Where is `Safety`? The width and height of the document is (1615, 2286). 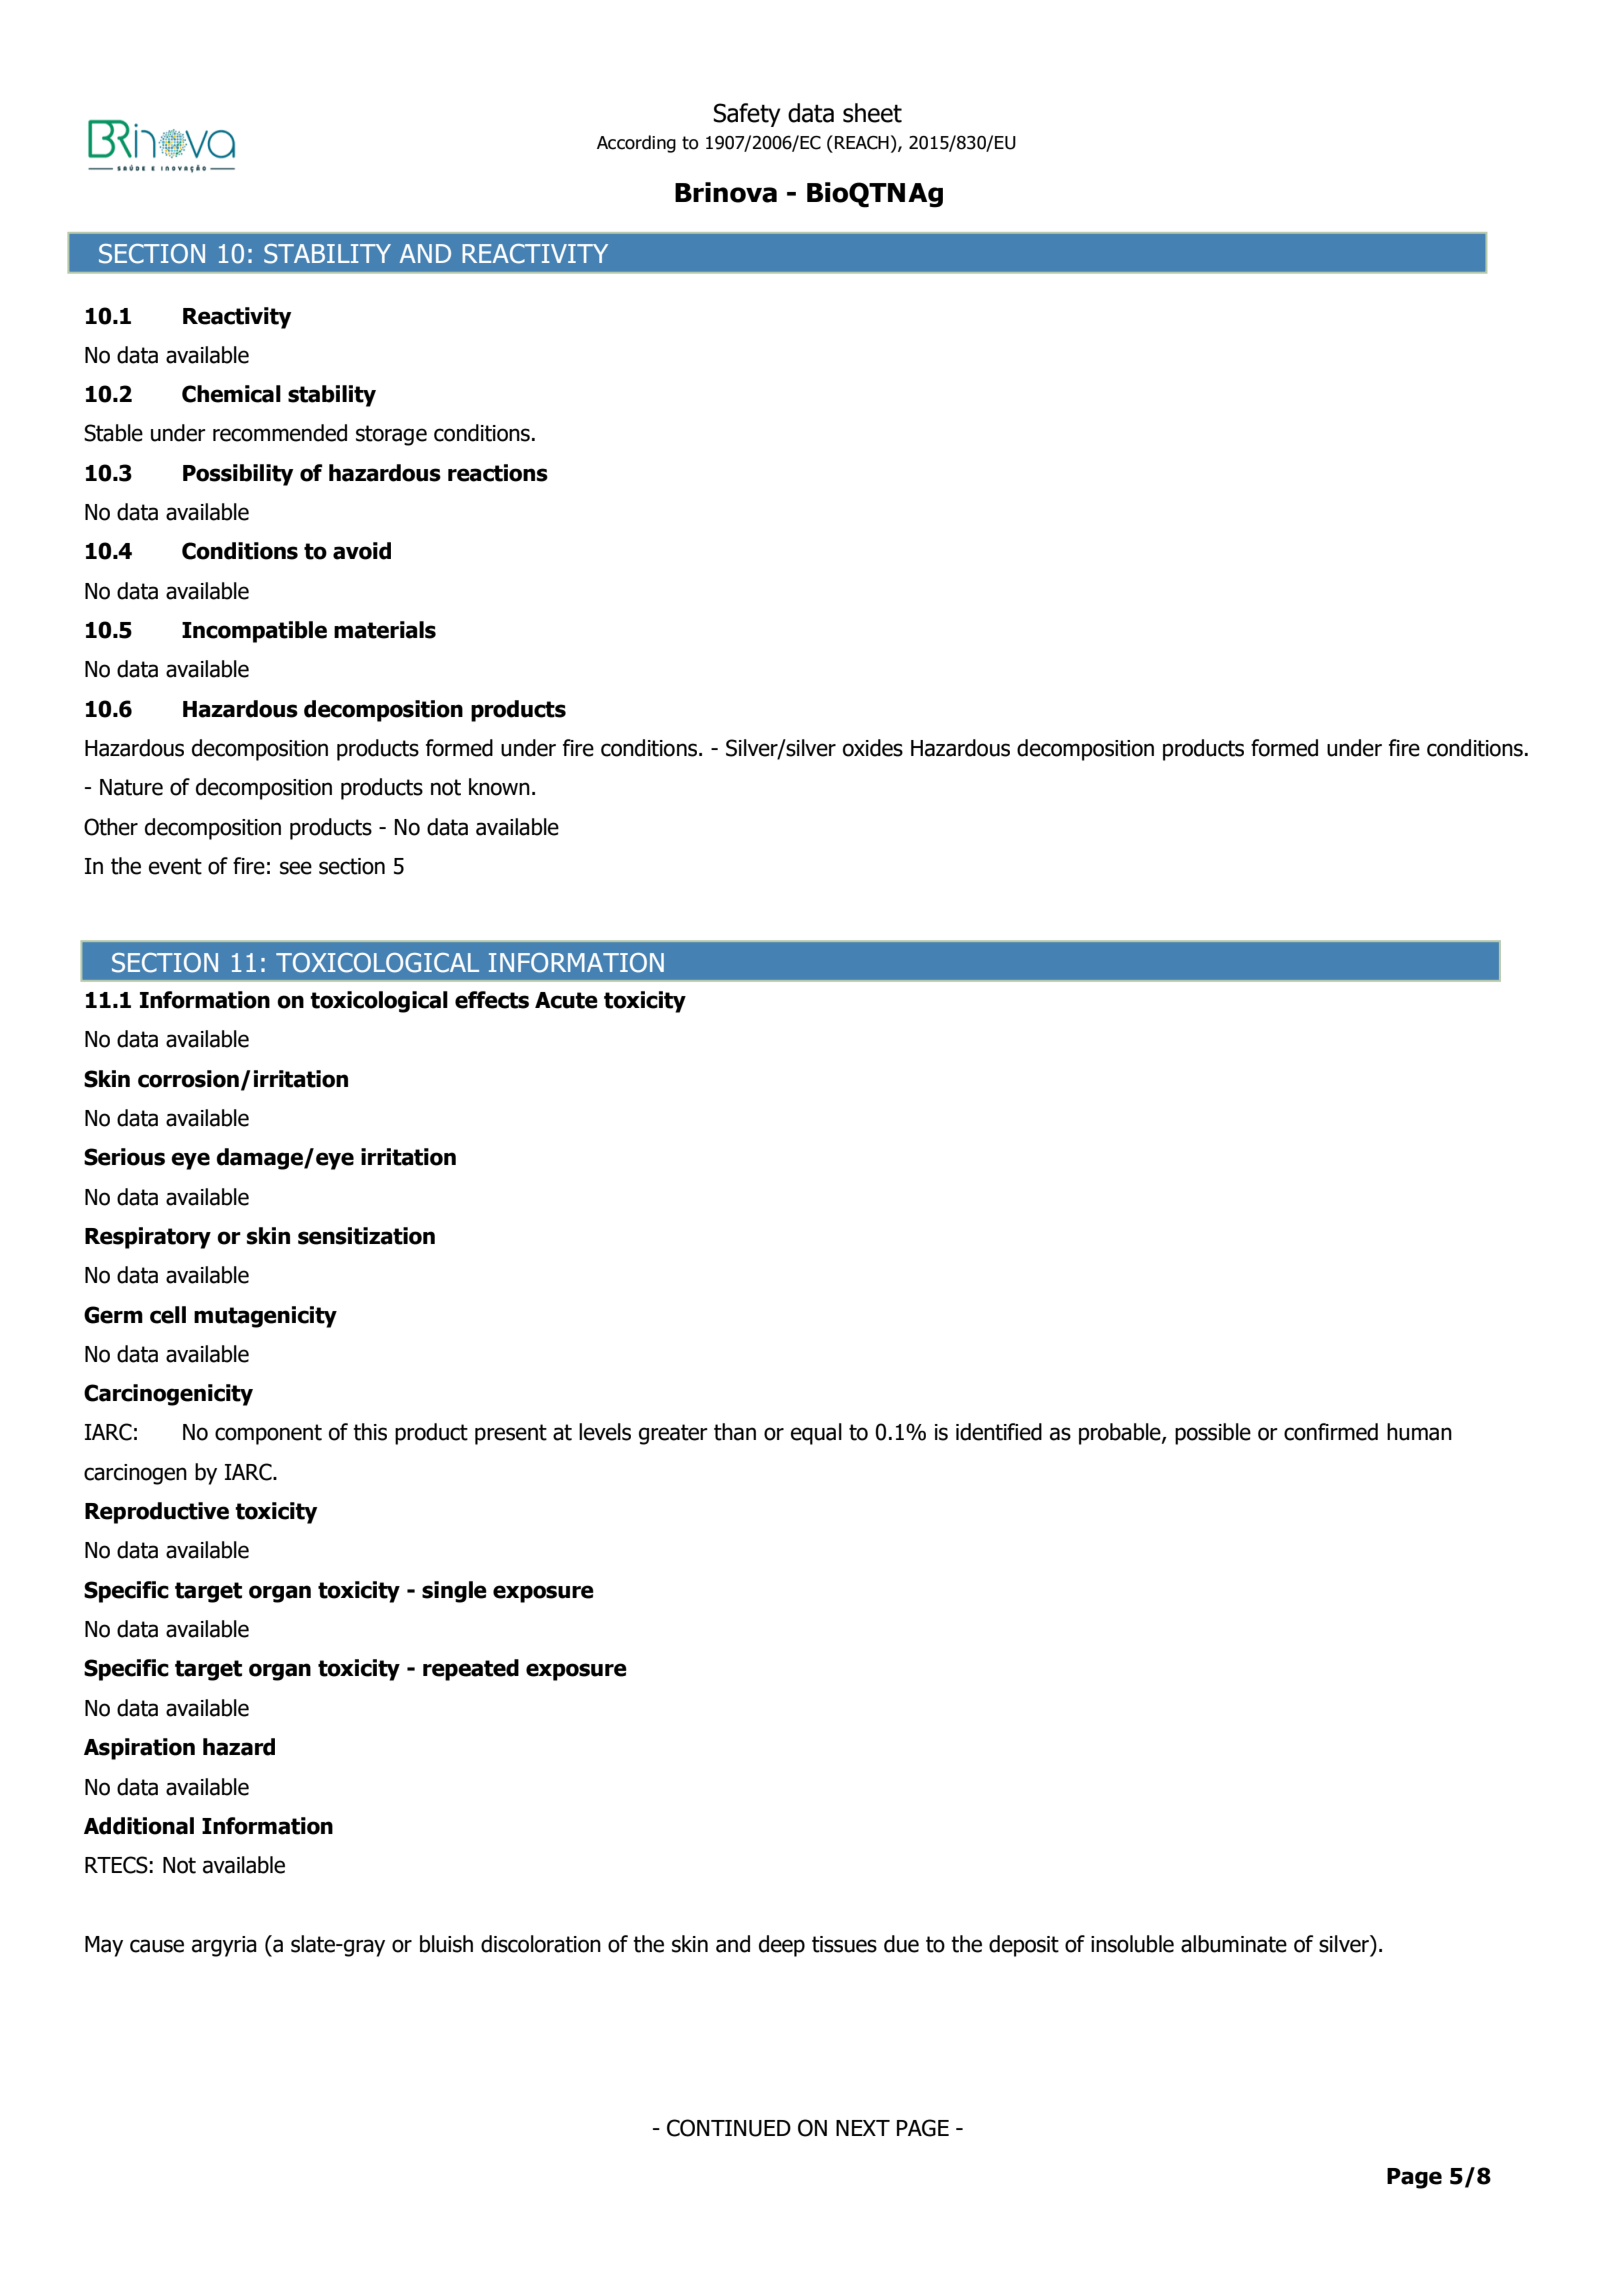 Safety is located at coordinates (747, 115).
